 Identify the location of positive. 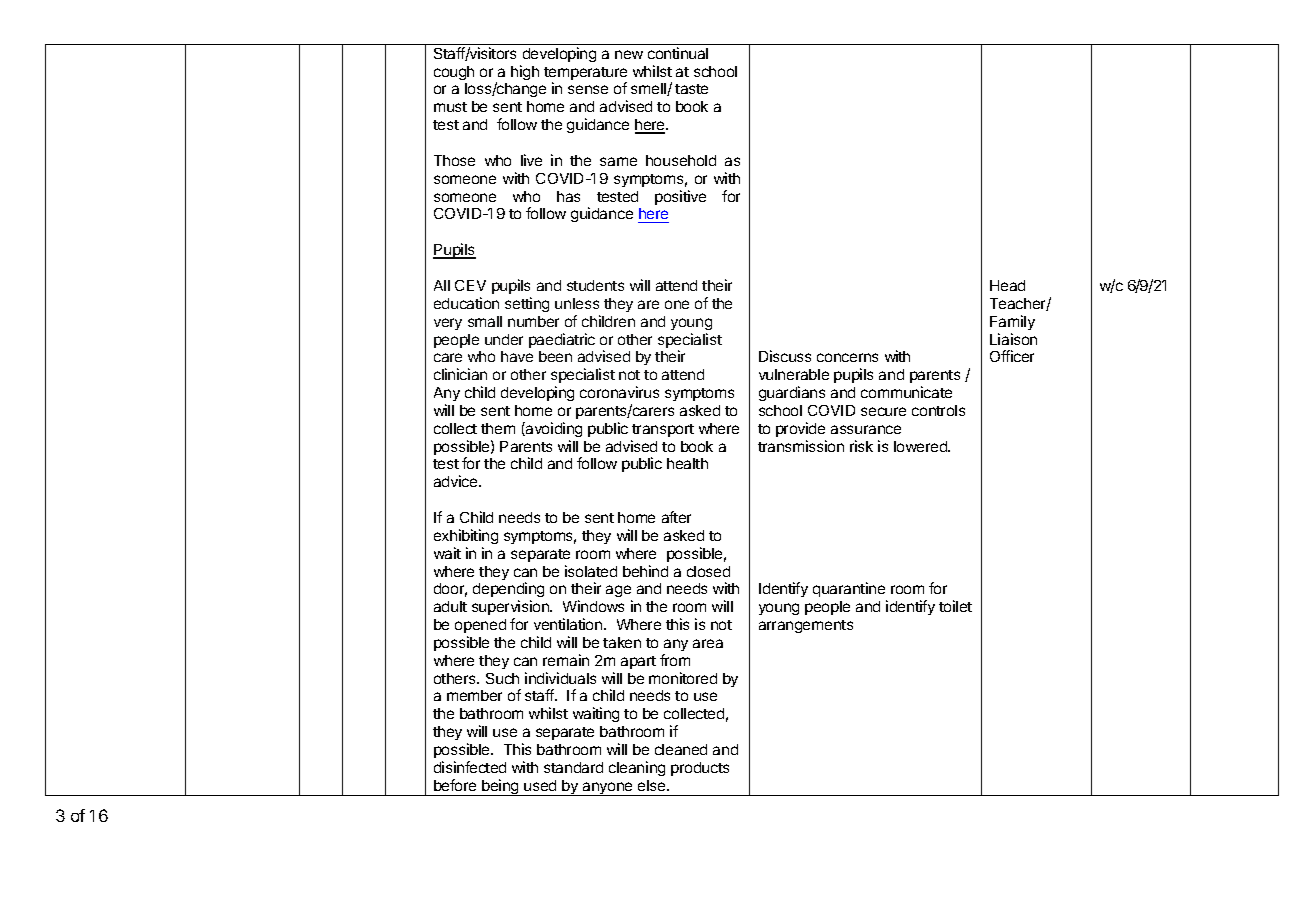
(680, 197).
